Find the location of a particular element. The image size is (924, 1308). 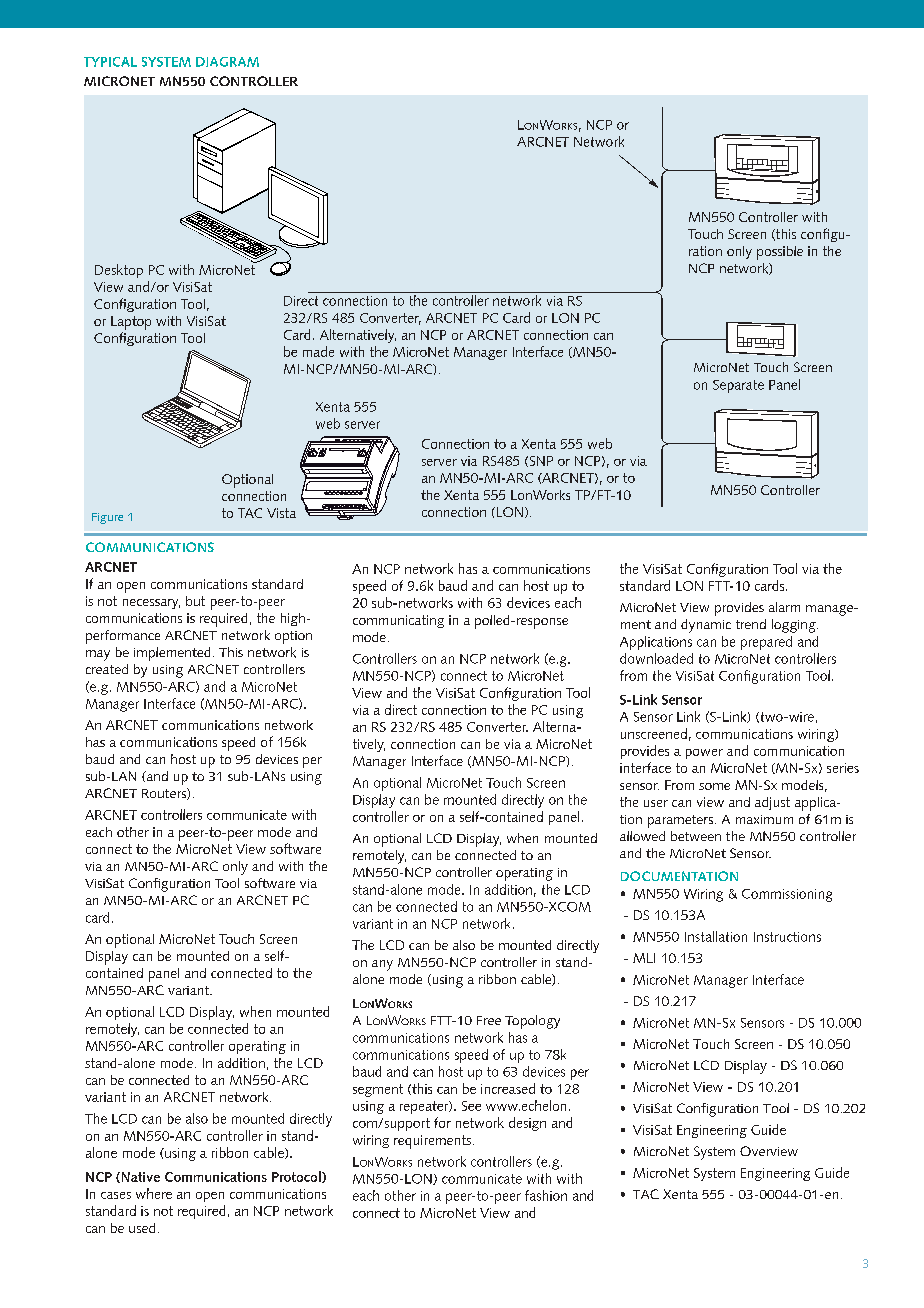

prepared is located at coordinates (766, 643).
